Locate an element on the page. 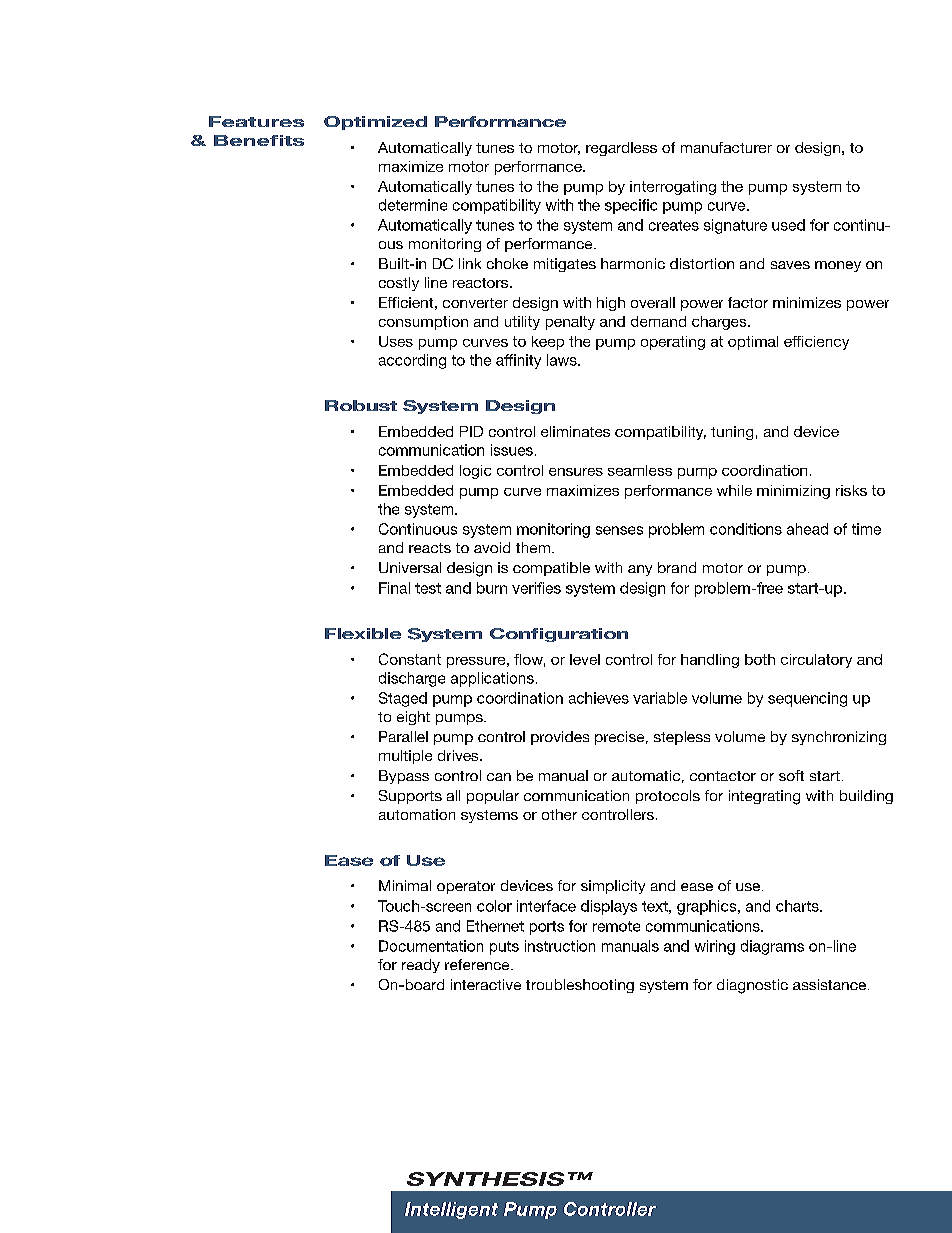 The width and height of the document is (952, 1233). Intelligent is located at coordinates (451, 1210).
